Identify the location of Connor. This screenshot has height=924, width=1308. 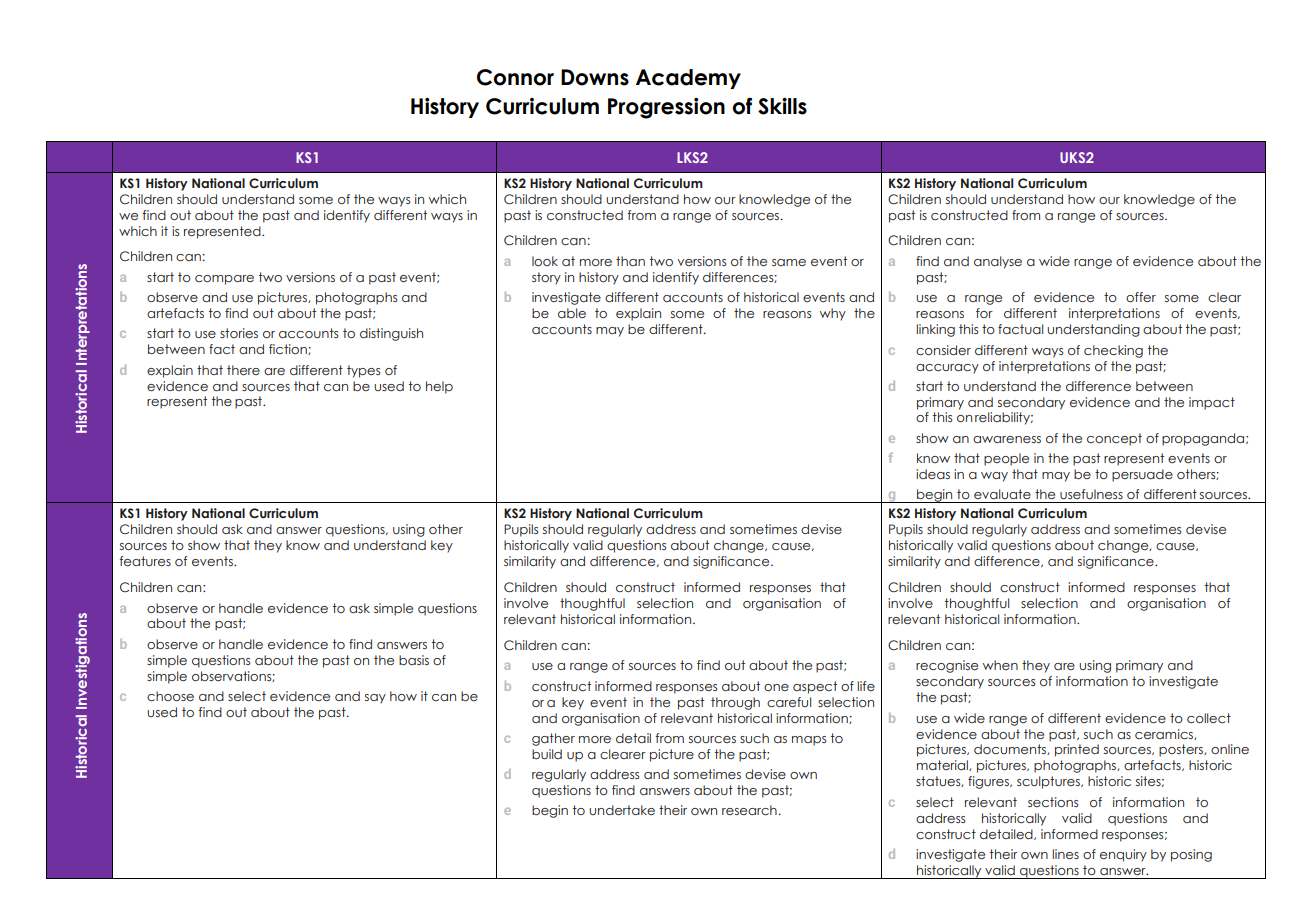
(515, 77).
